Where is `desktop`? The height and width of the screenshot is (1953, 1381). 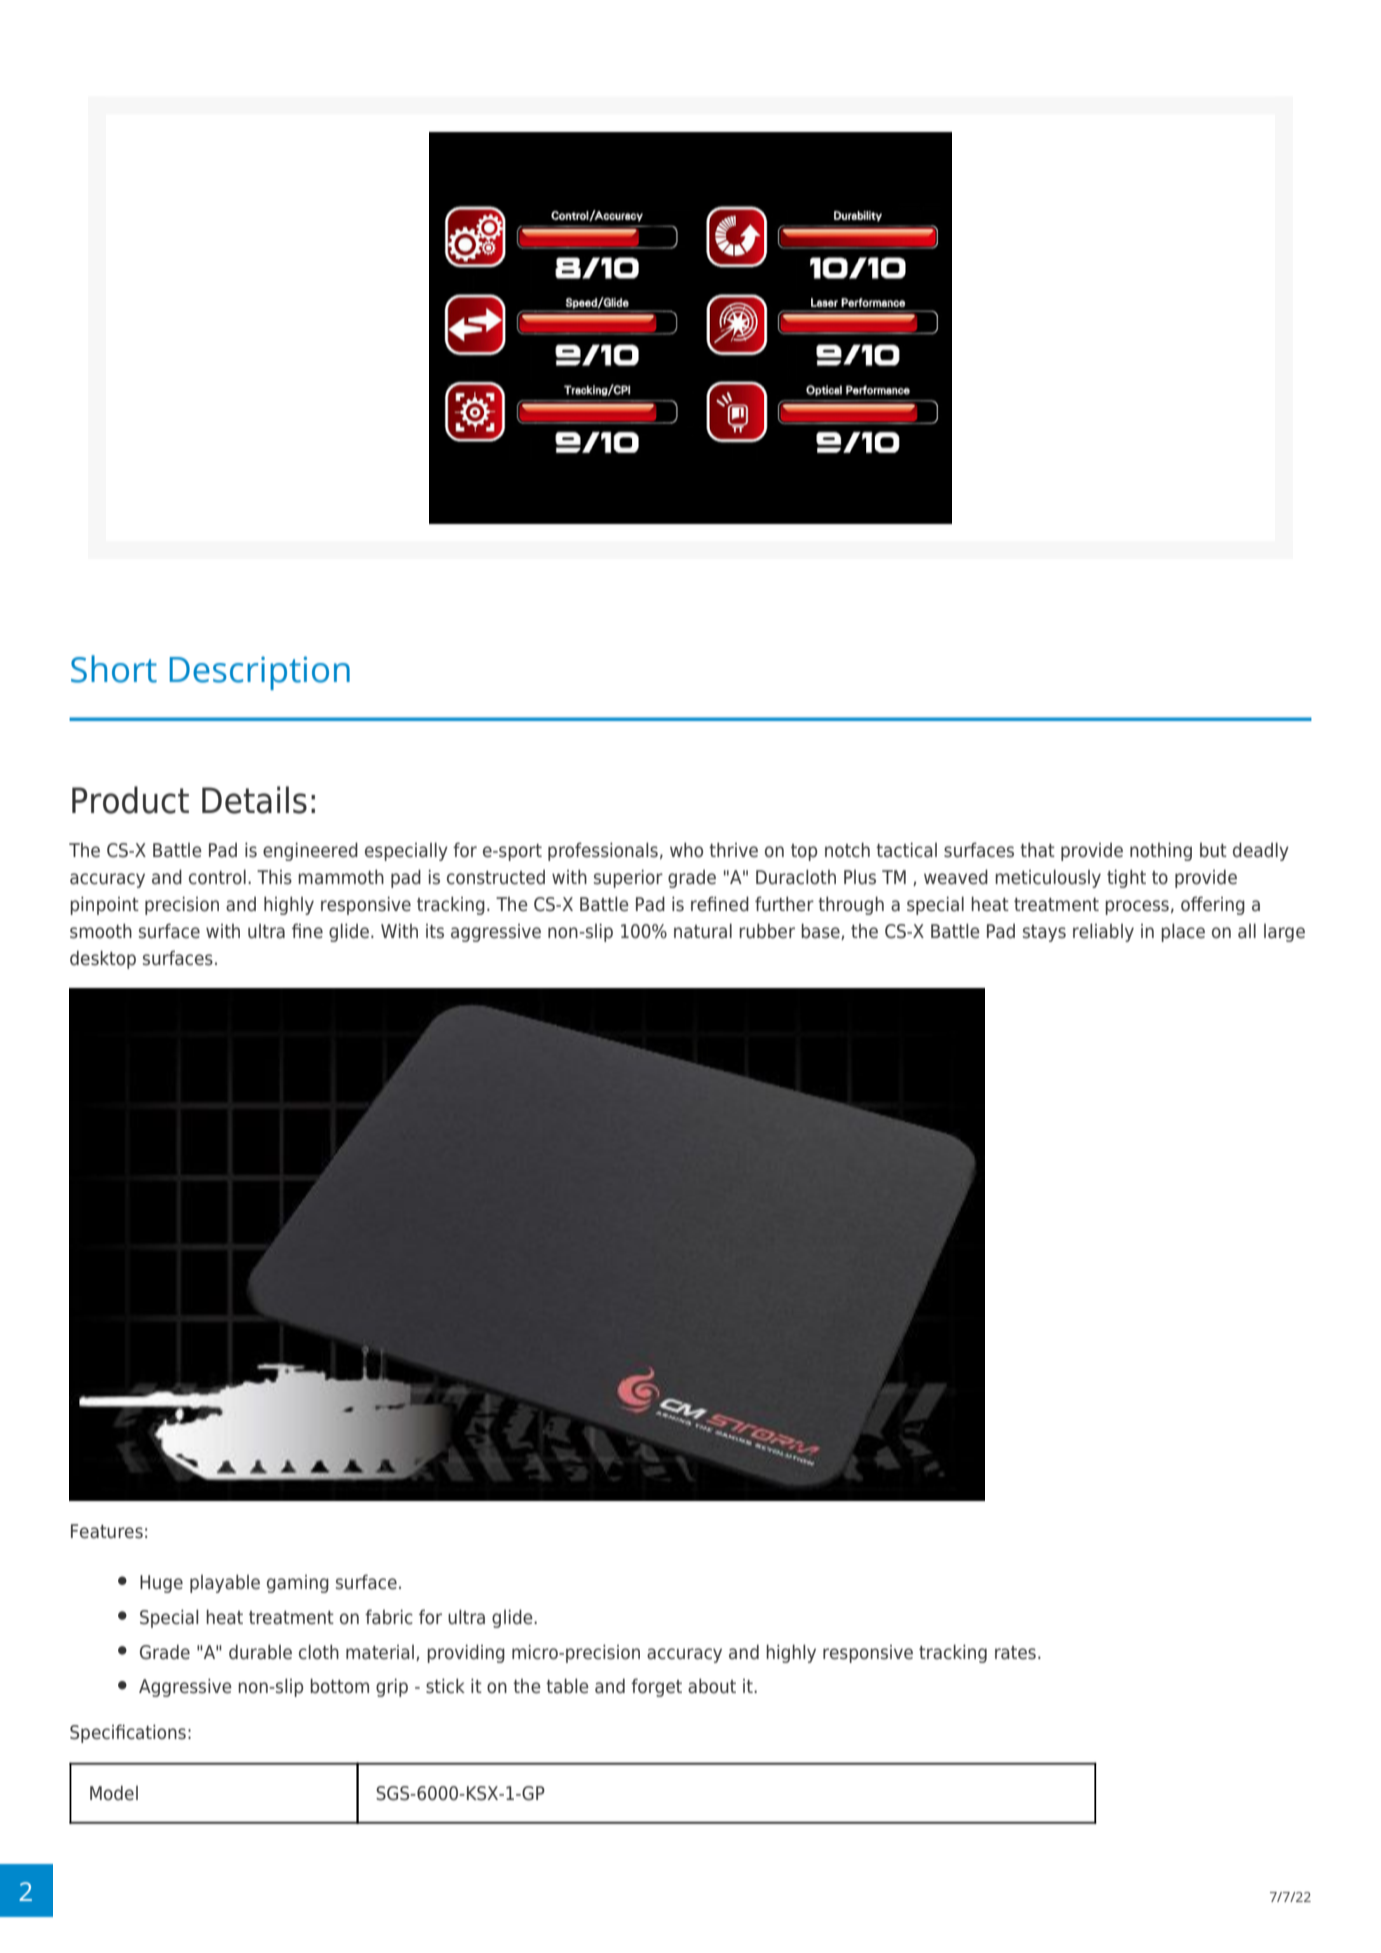
desktop is located at coordinates (103, 959).
